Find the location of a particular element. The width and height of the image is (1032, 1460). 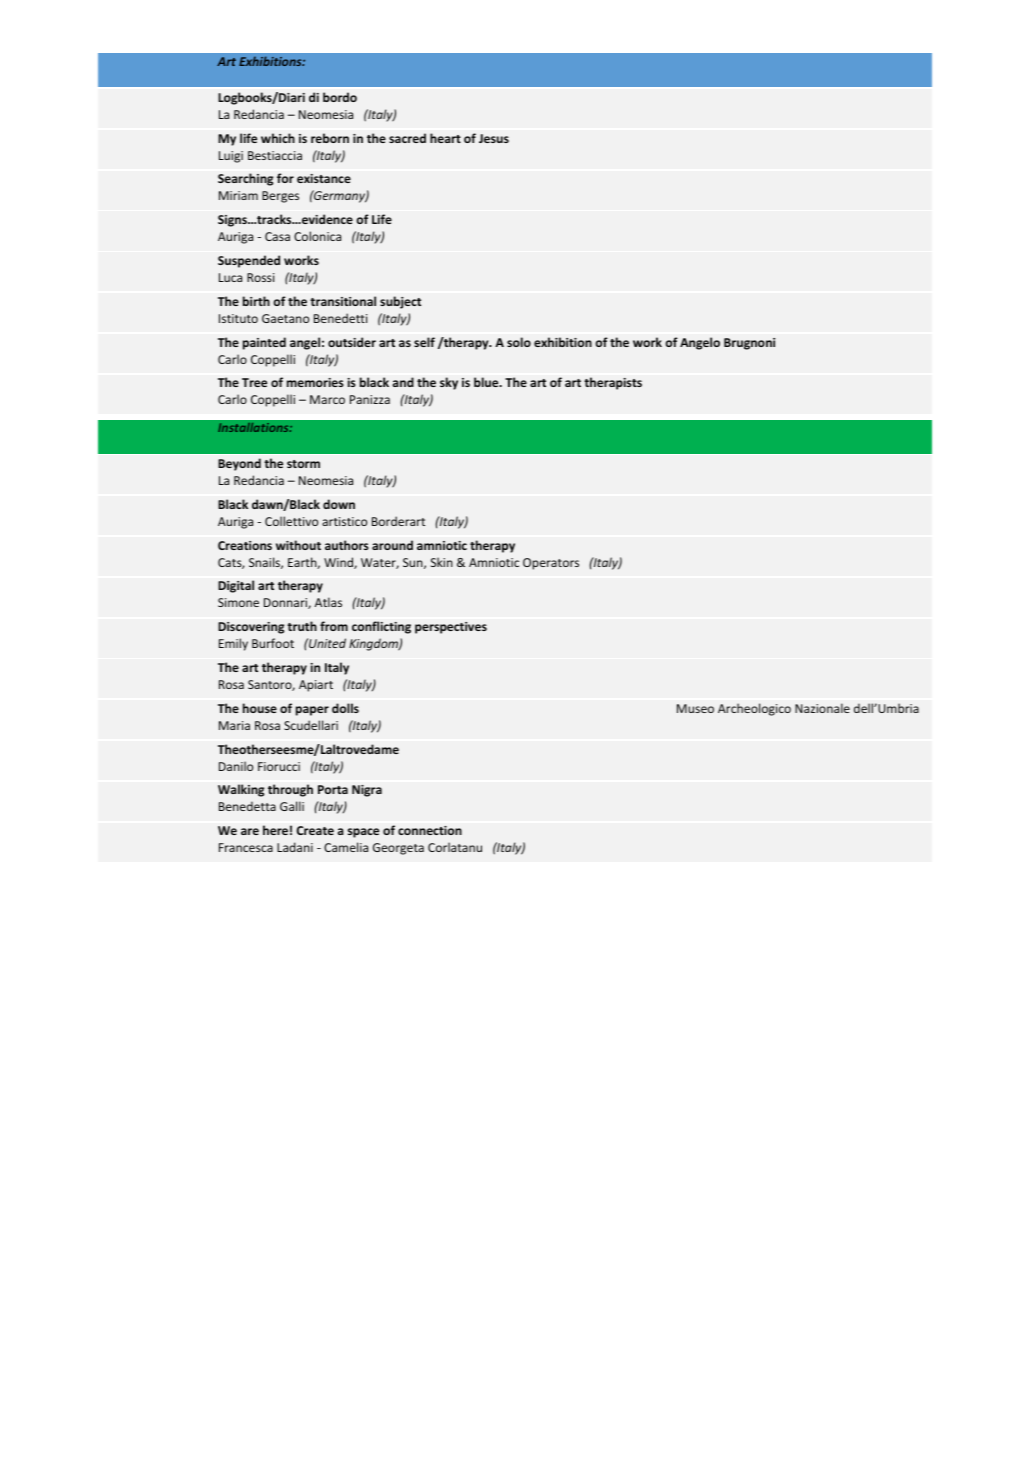

Create is located at coordinates (315, 830).
